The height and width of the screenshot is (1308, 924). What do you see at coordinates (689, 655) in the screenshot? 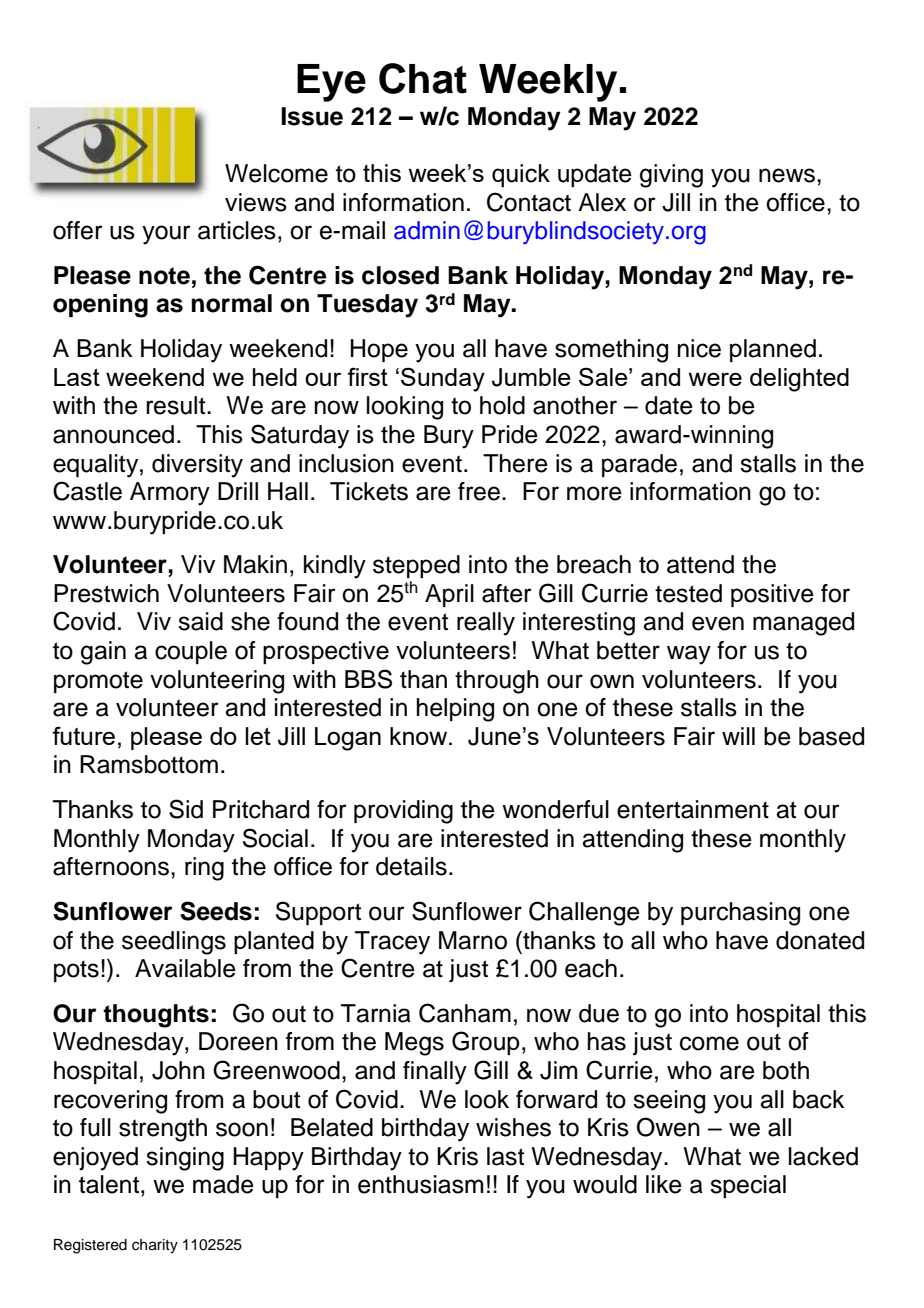
I see `way` at bounding box center [689, 655].
